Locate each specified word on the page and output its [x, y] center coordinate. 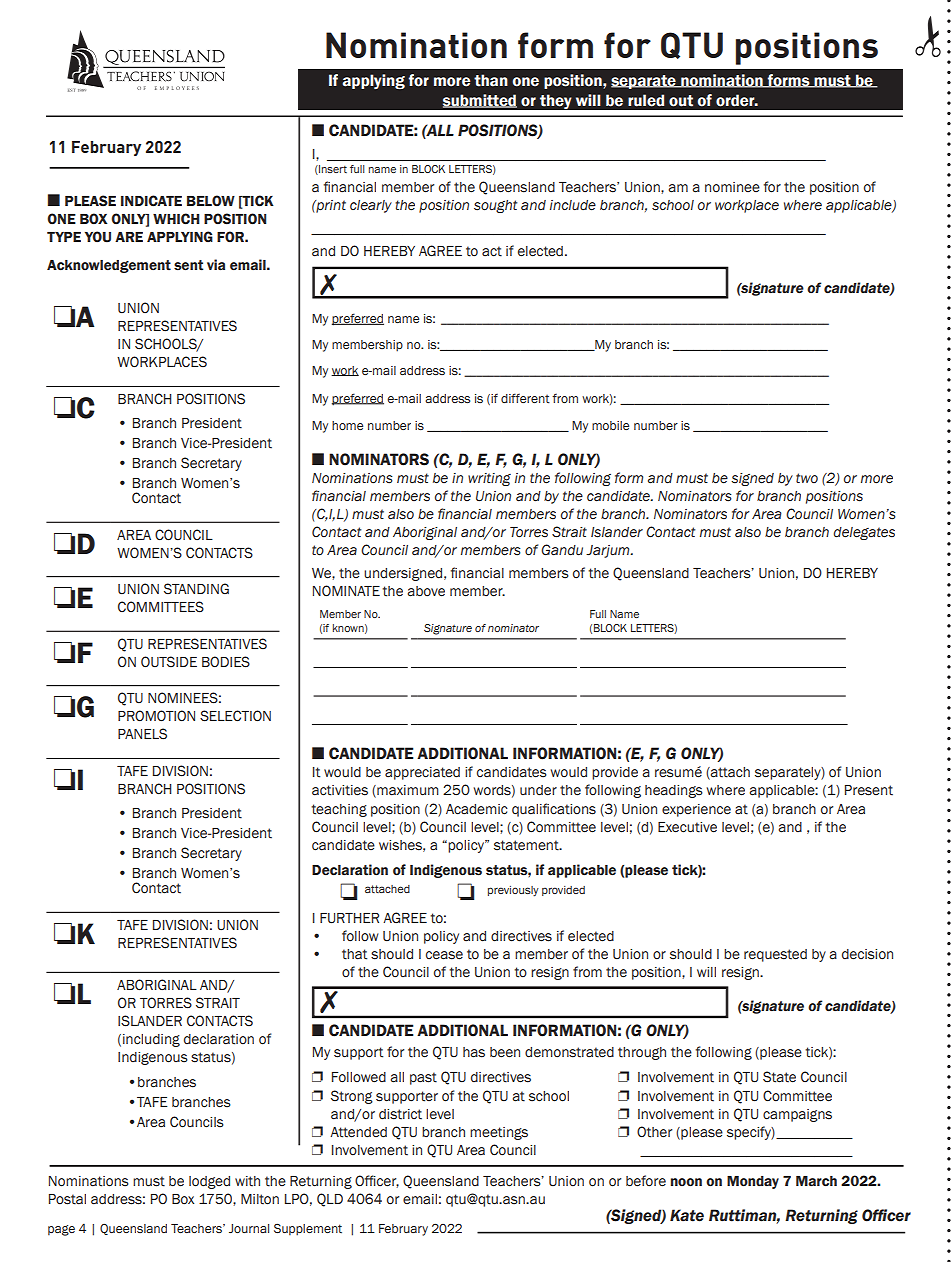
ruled [646, 100]
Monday [753, 1182]
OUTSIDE [169, 662]
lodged [209, 1182]
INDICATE [151, 201]
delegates [864, 533]
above [426, 591]
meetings [499, 1133]
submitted [480, 101]
